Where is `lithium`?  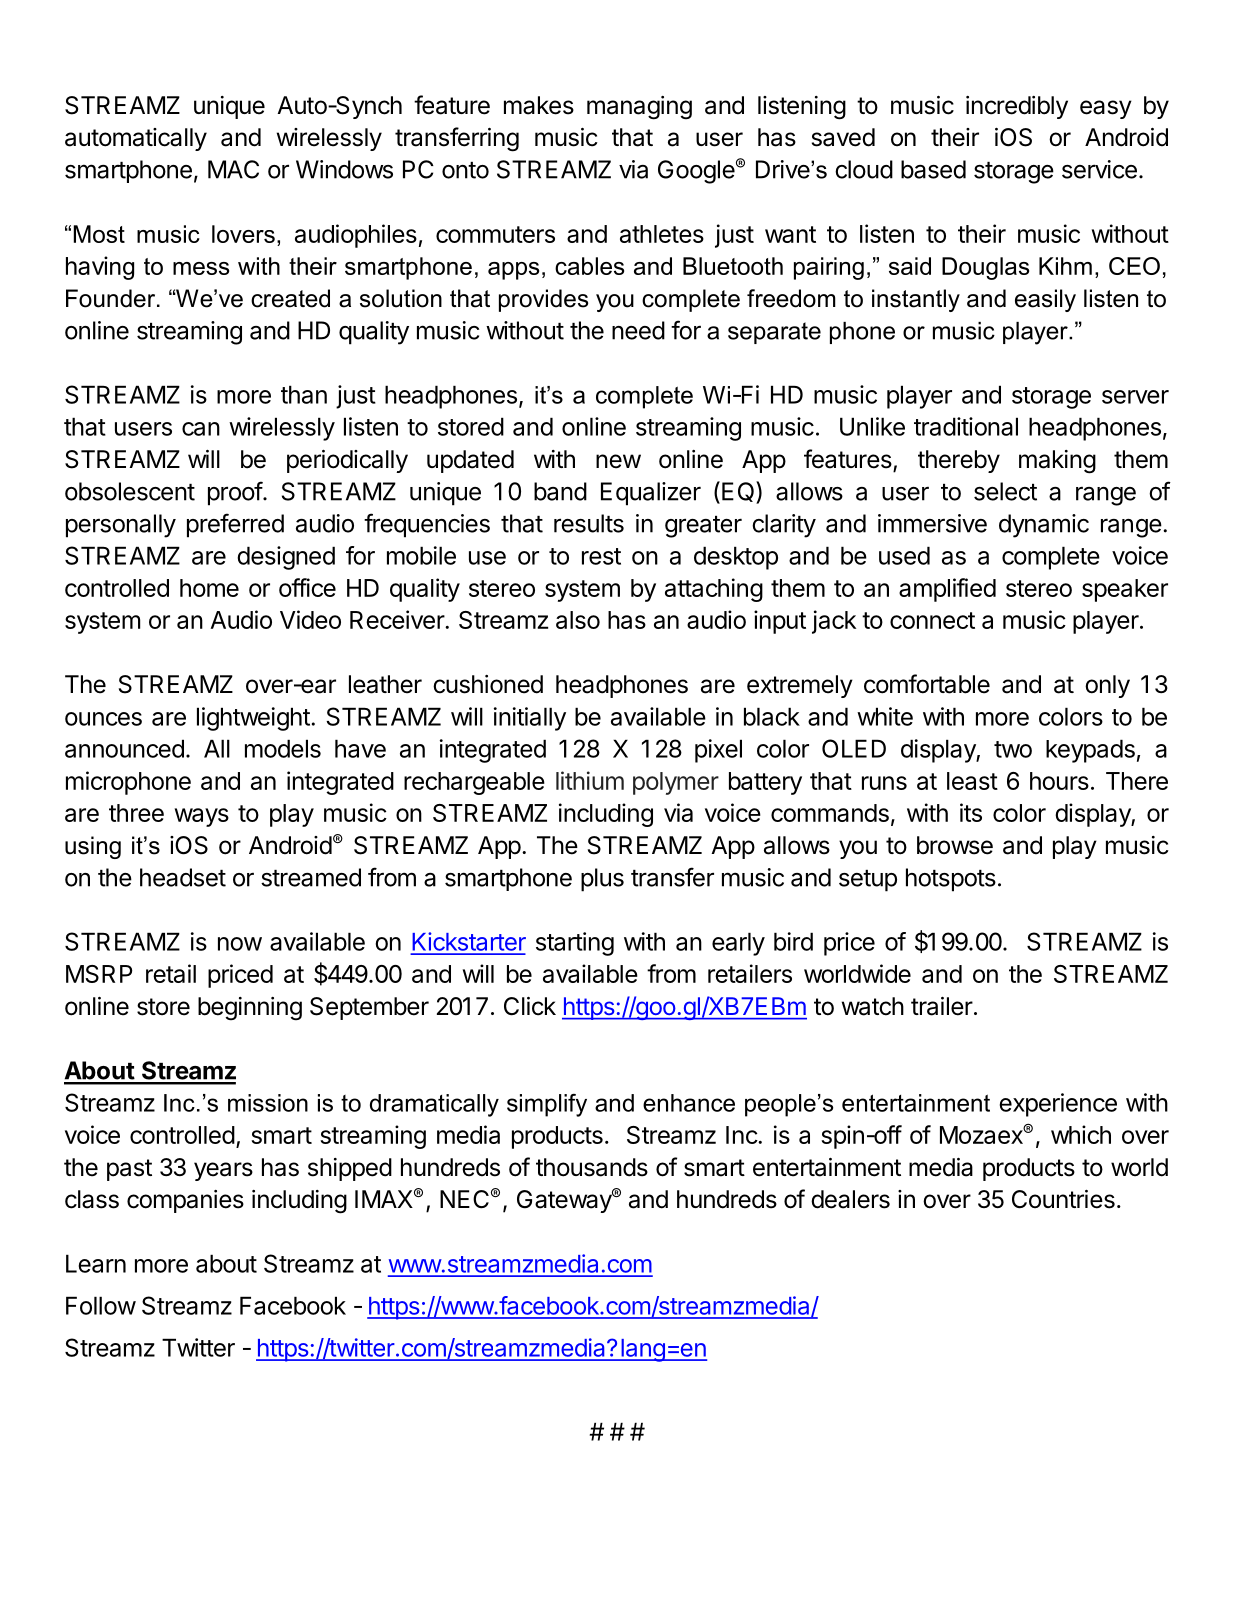 lithium is located at coordinates (590, 780).
